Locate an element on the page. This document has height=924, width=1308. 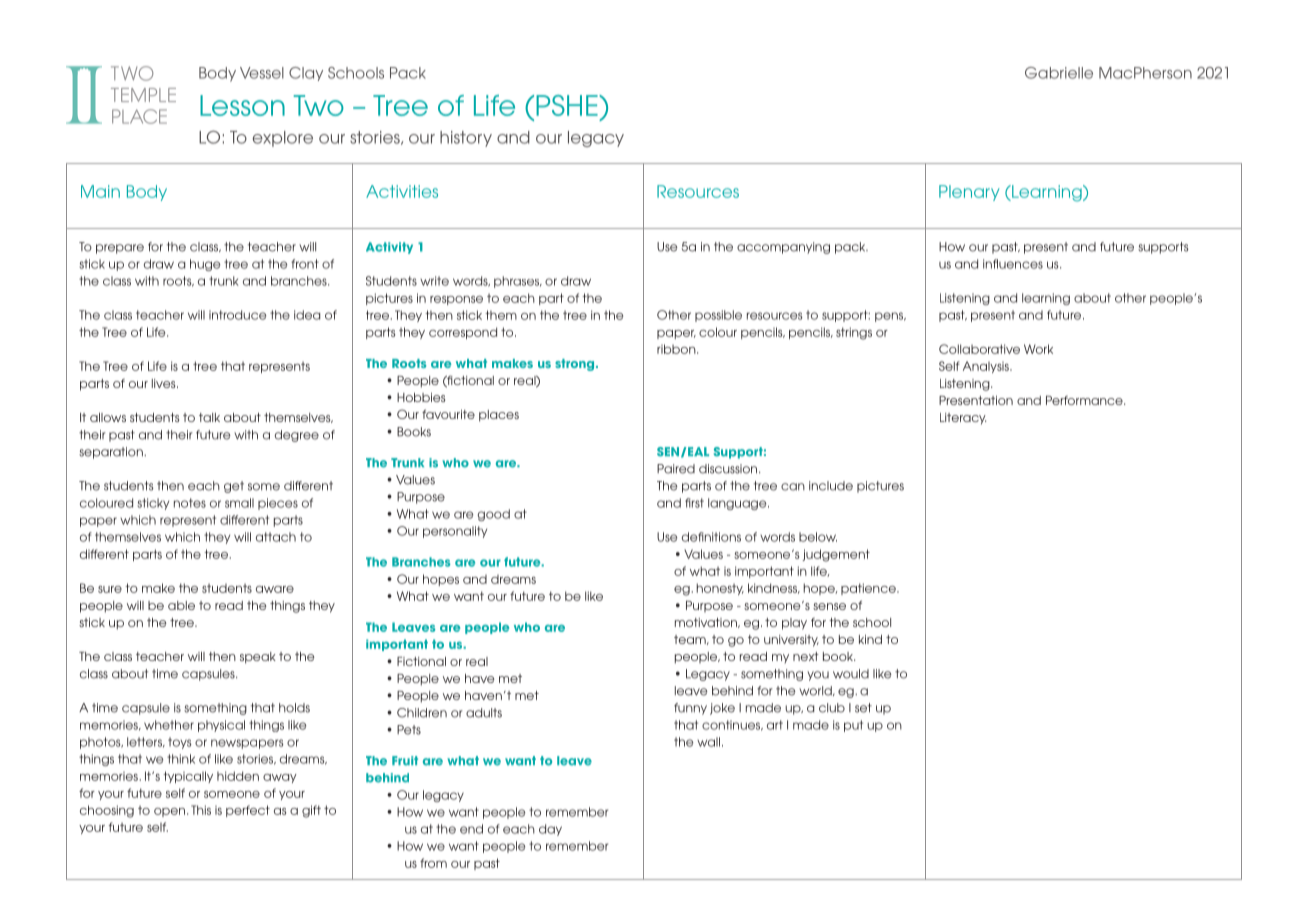
Gabrielle is located at coordinates (1059, 73).
